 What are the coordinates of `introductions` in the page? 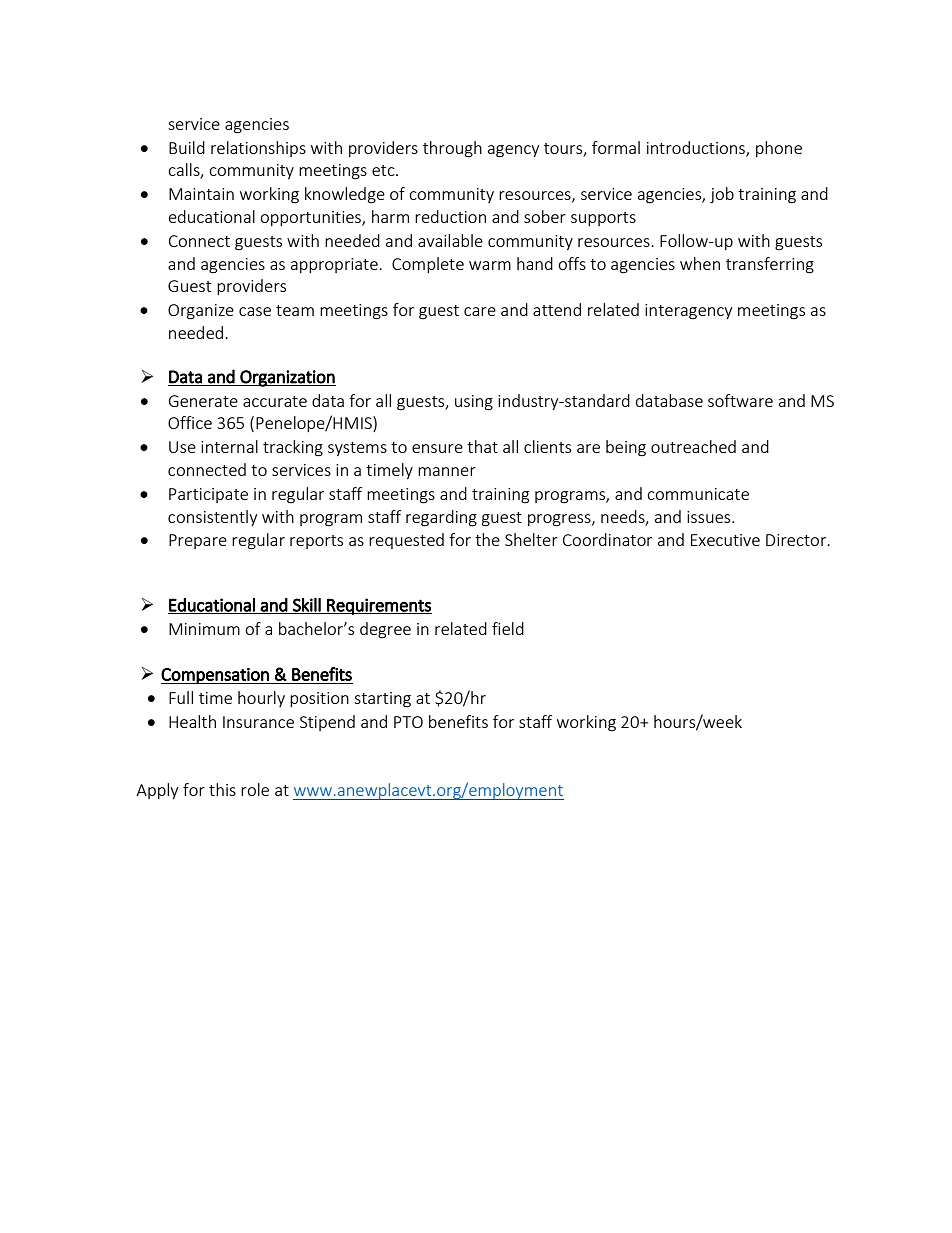 It's located at (697, 148).
